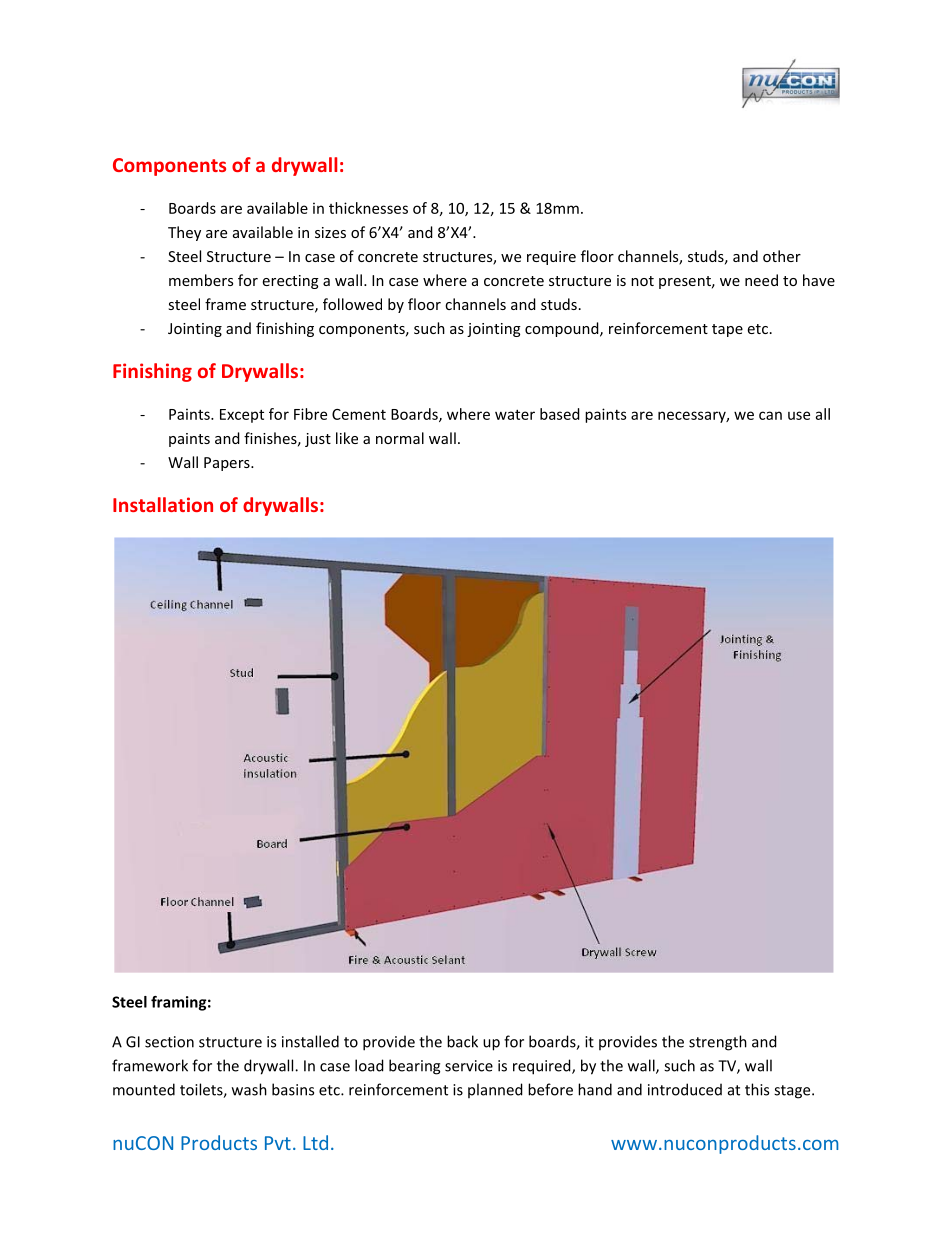  I want to click on can, so click(770, 415).
